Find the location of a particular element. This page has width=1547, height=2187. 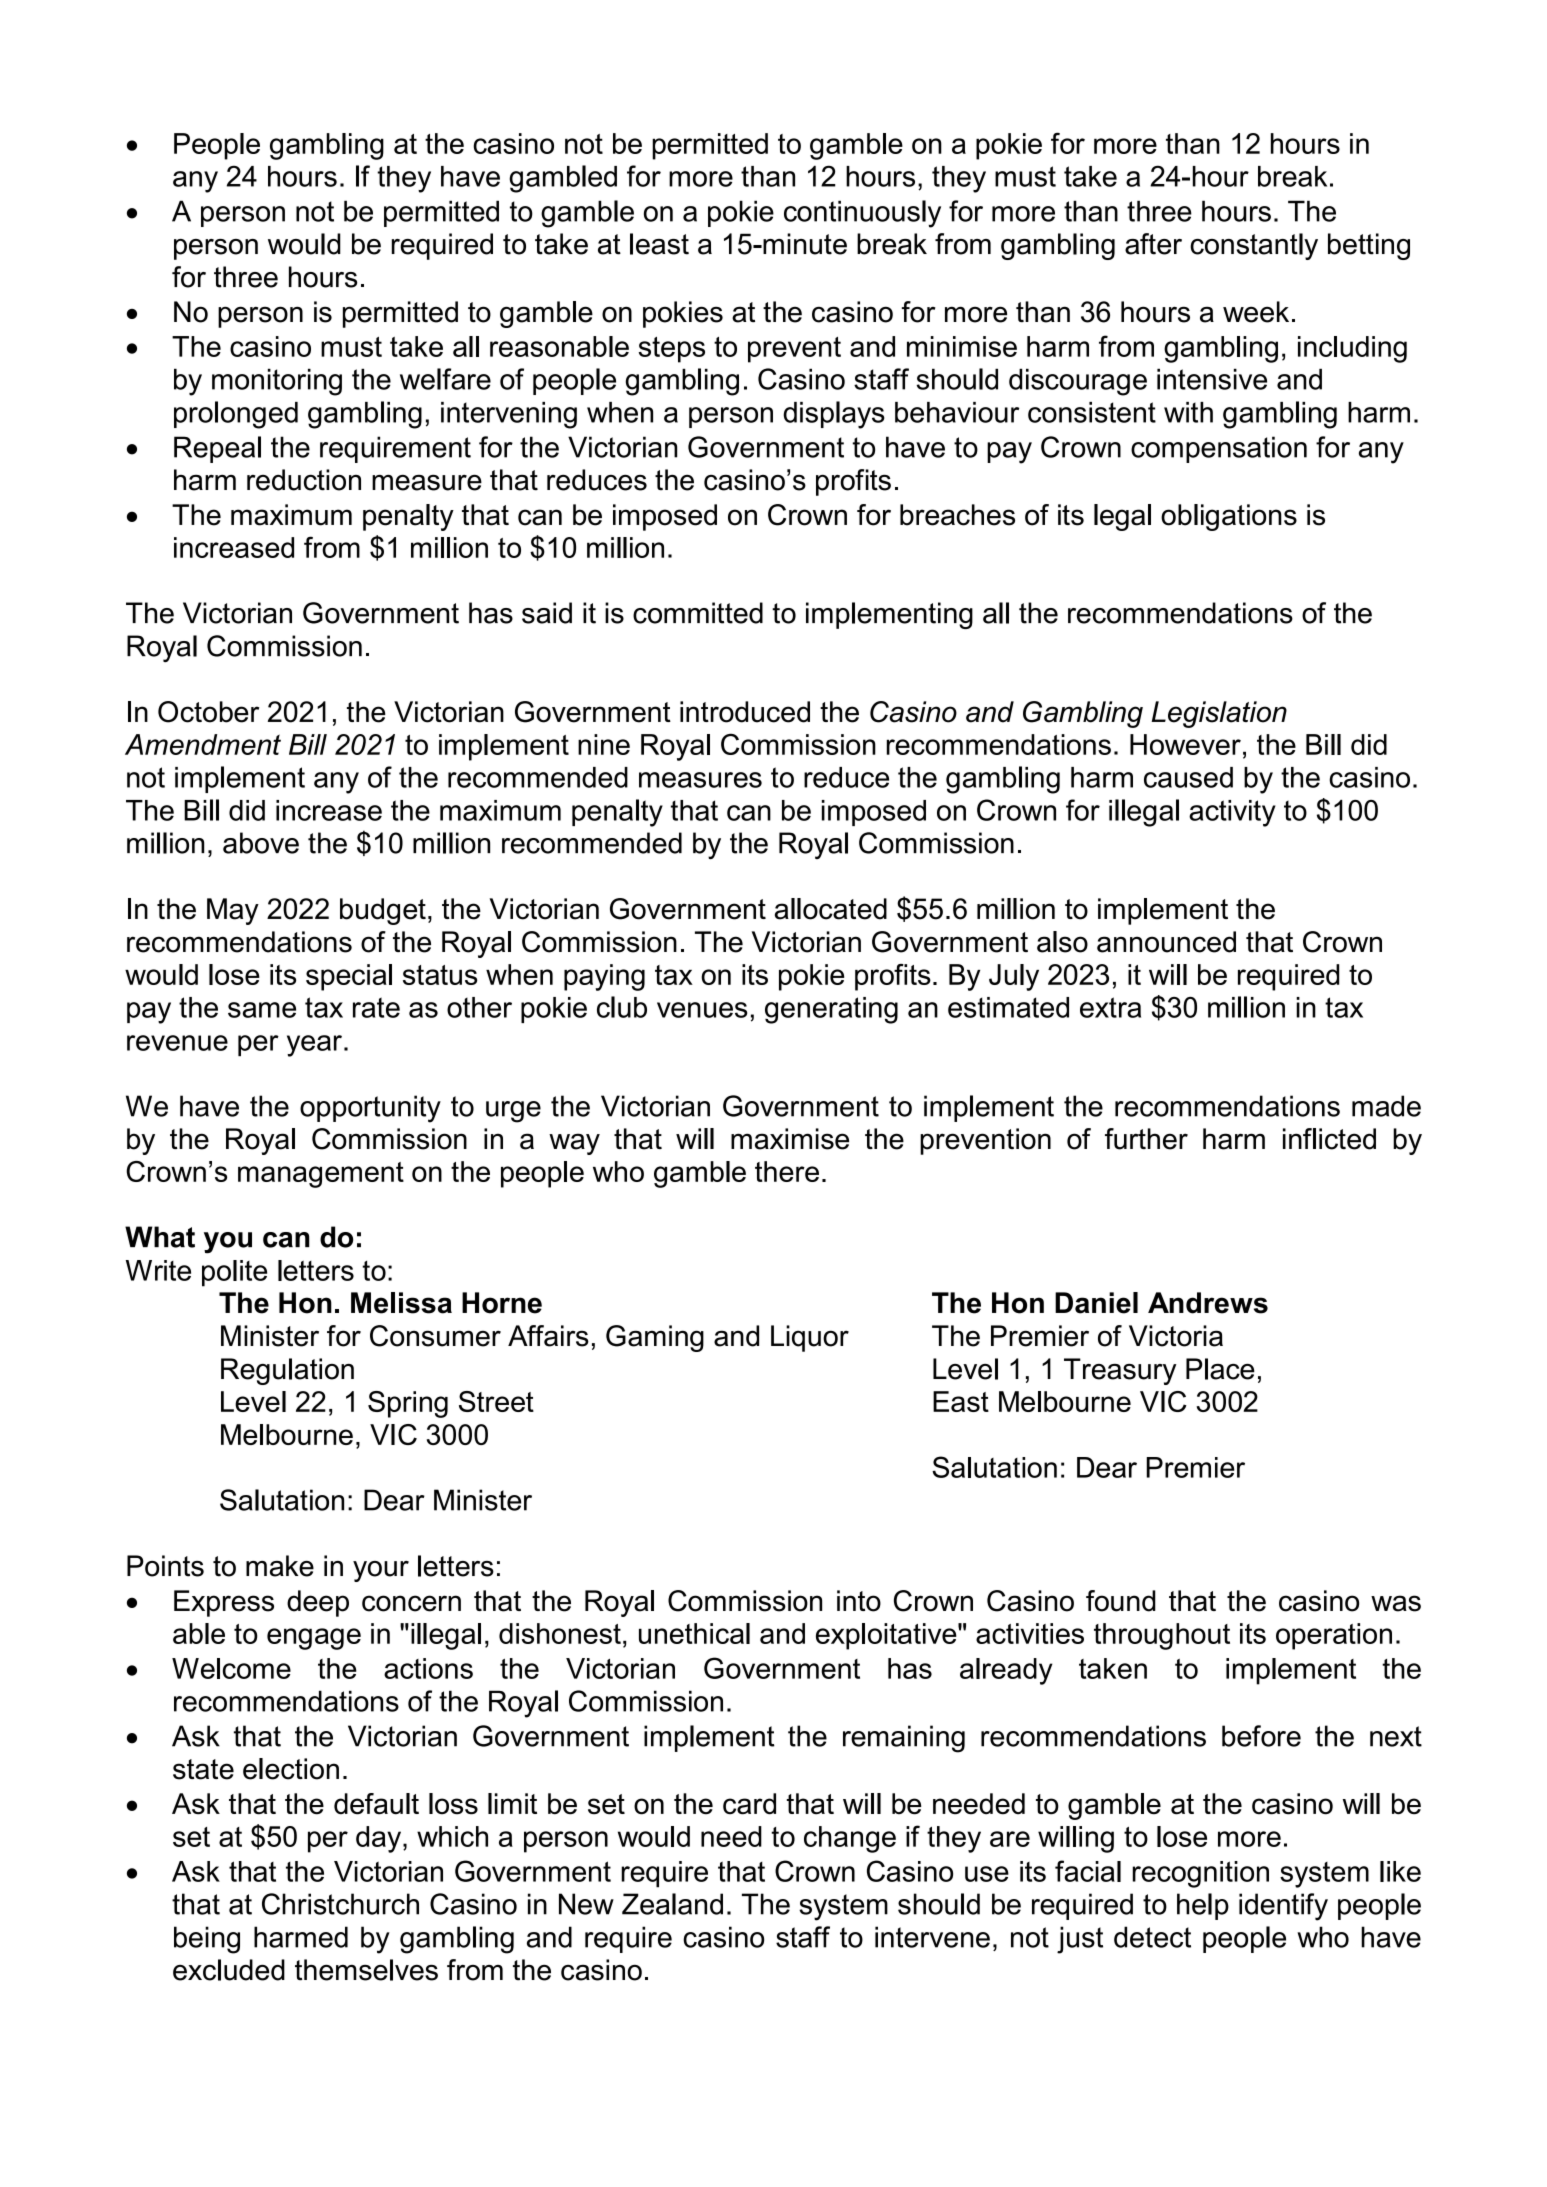

continuously is located at coordinates (862, 214).
